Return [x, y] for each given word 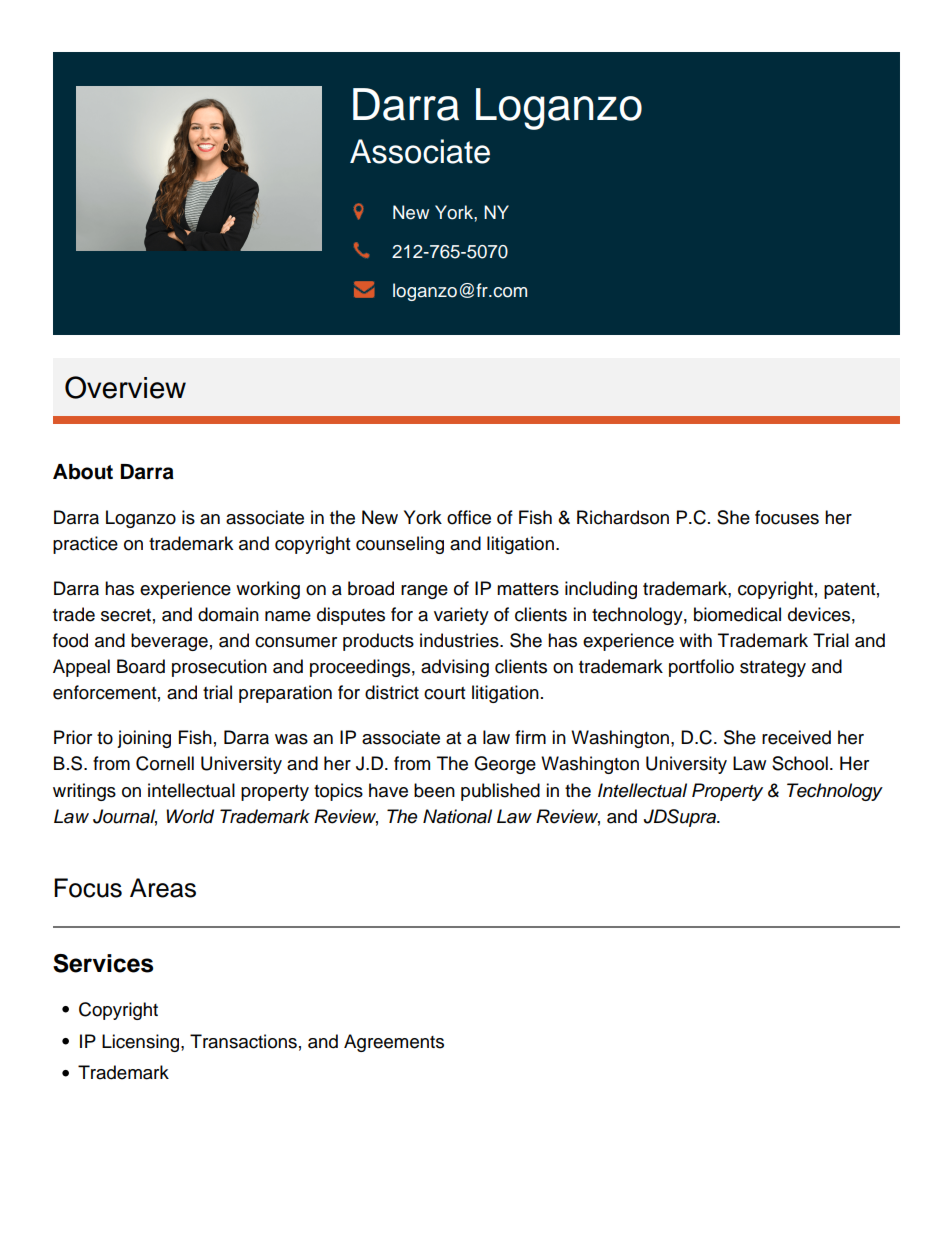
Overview [125, 387]
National [457, 816]
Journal [125, 817]
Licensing [142, 1043]
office [469, 517]
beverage [169, 642]
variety [461, 616]
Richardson [623, 517]
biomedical [737, 614]
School [800, 763]
